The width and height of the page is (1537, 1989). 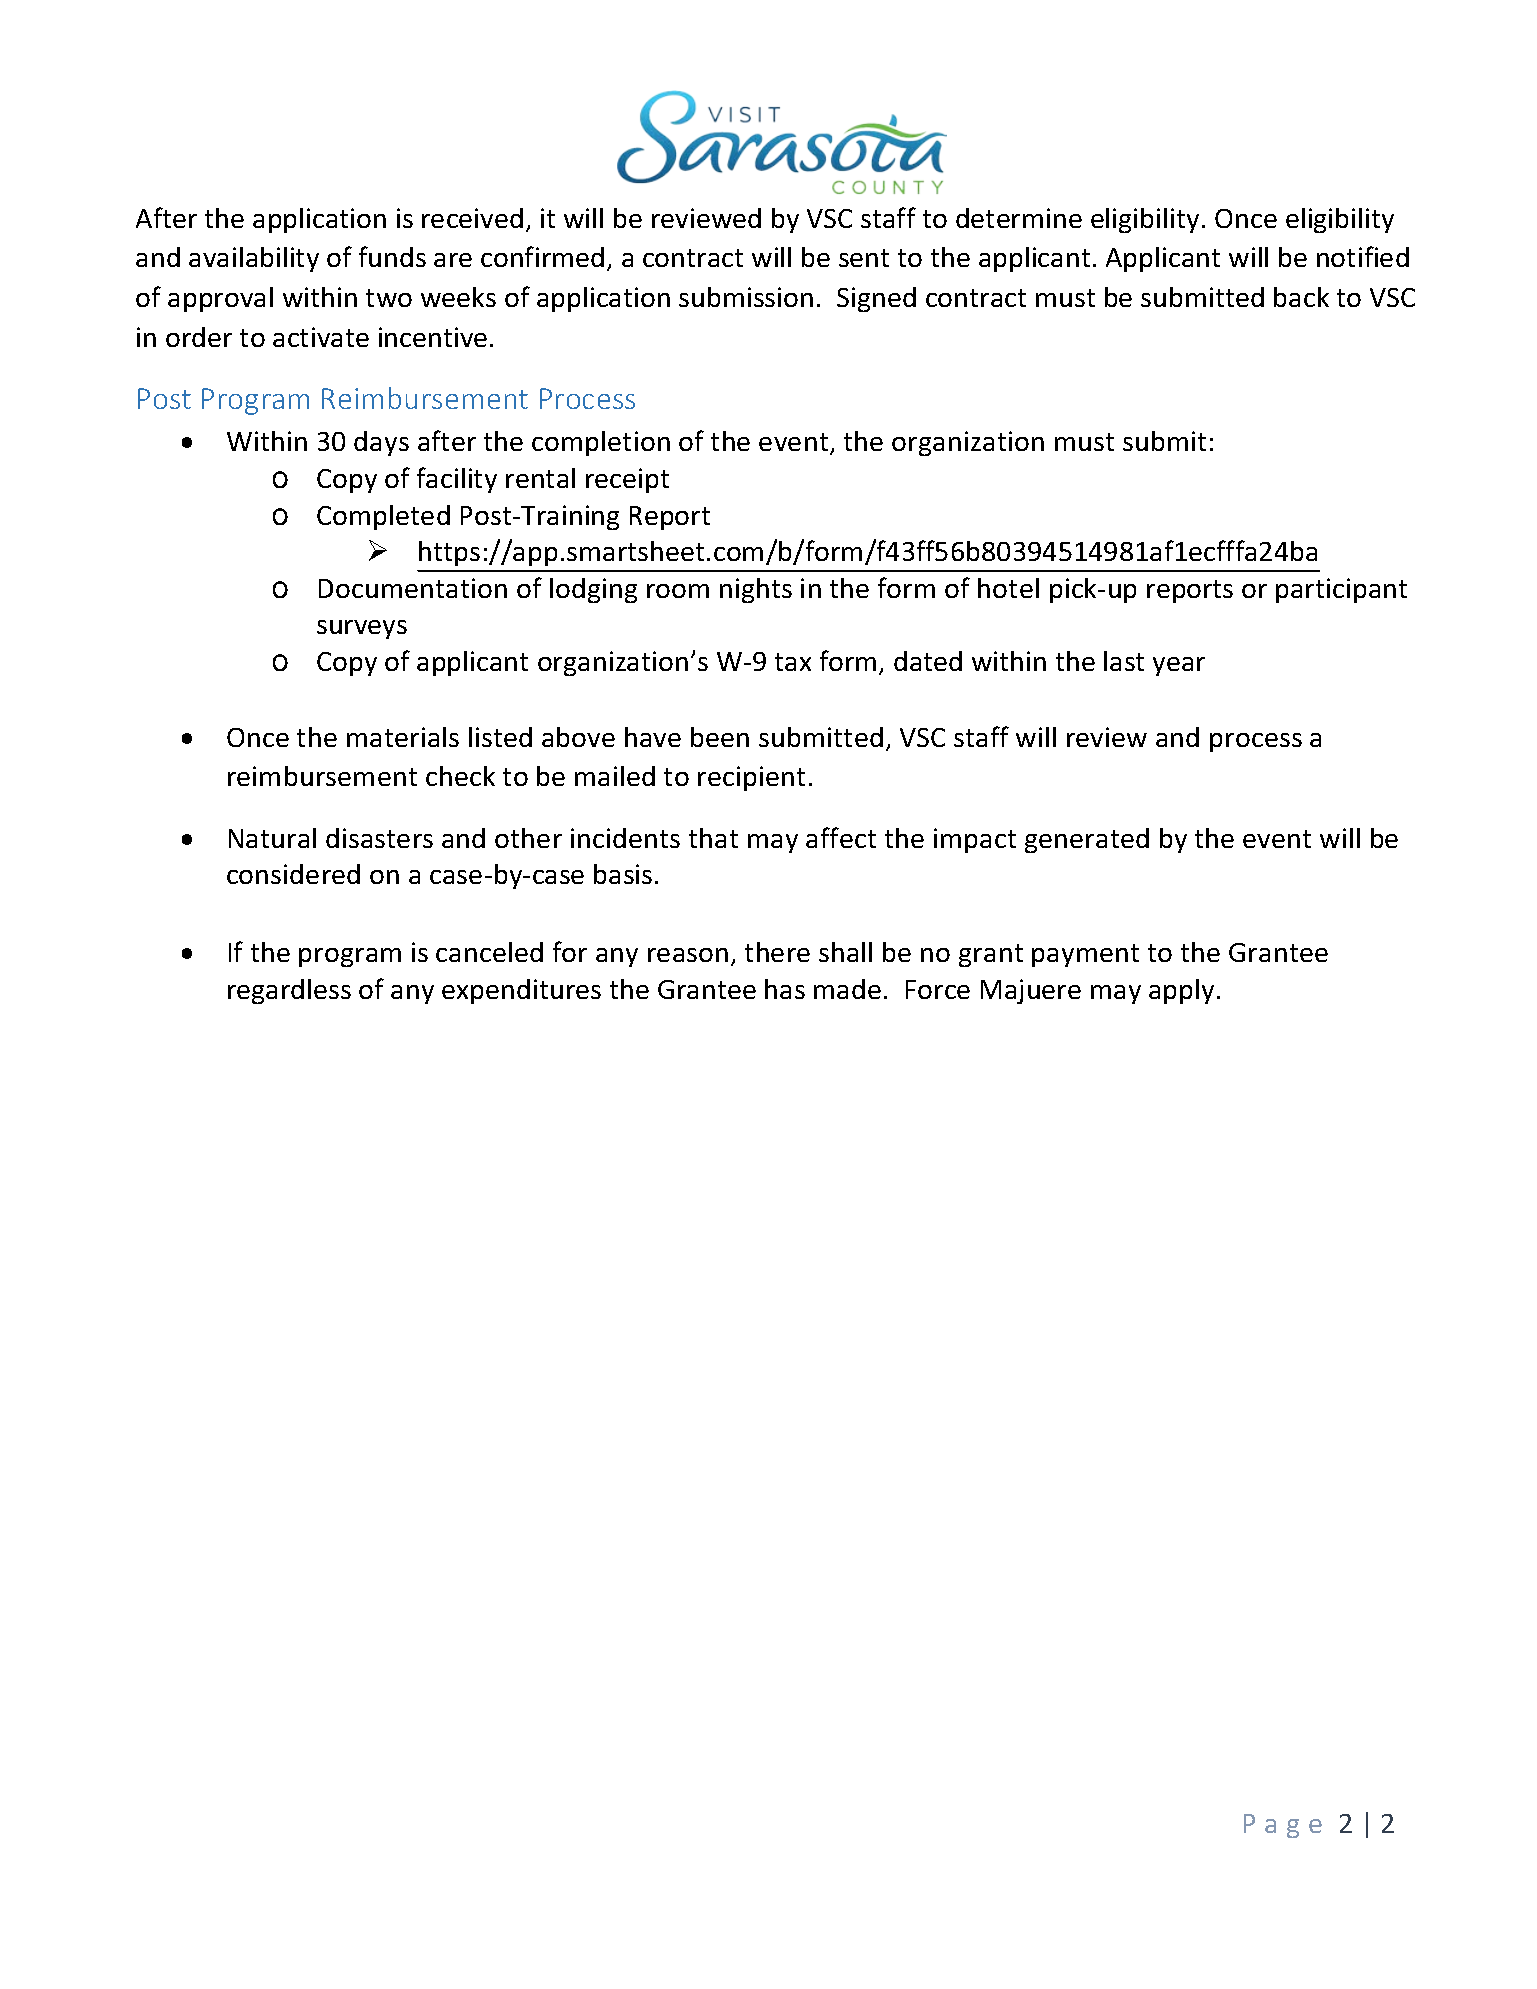 I want to click on materials, so click(x=403, y=737).
